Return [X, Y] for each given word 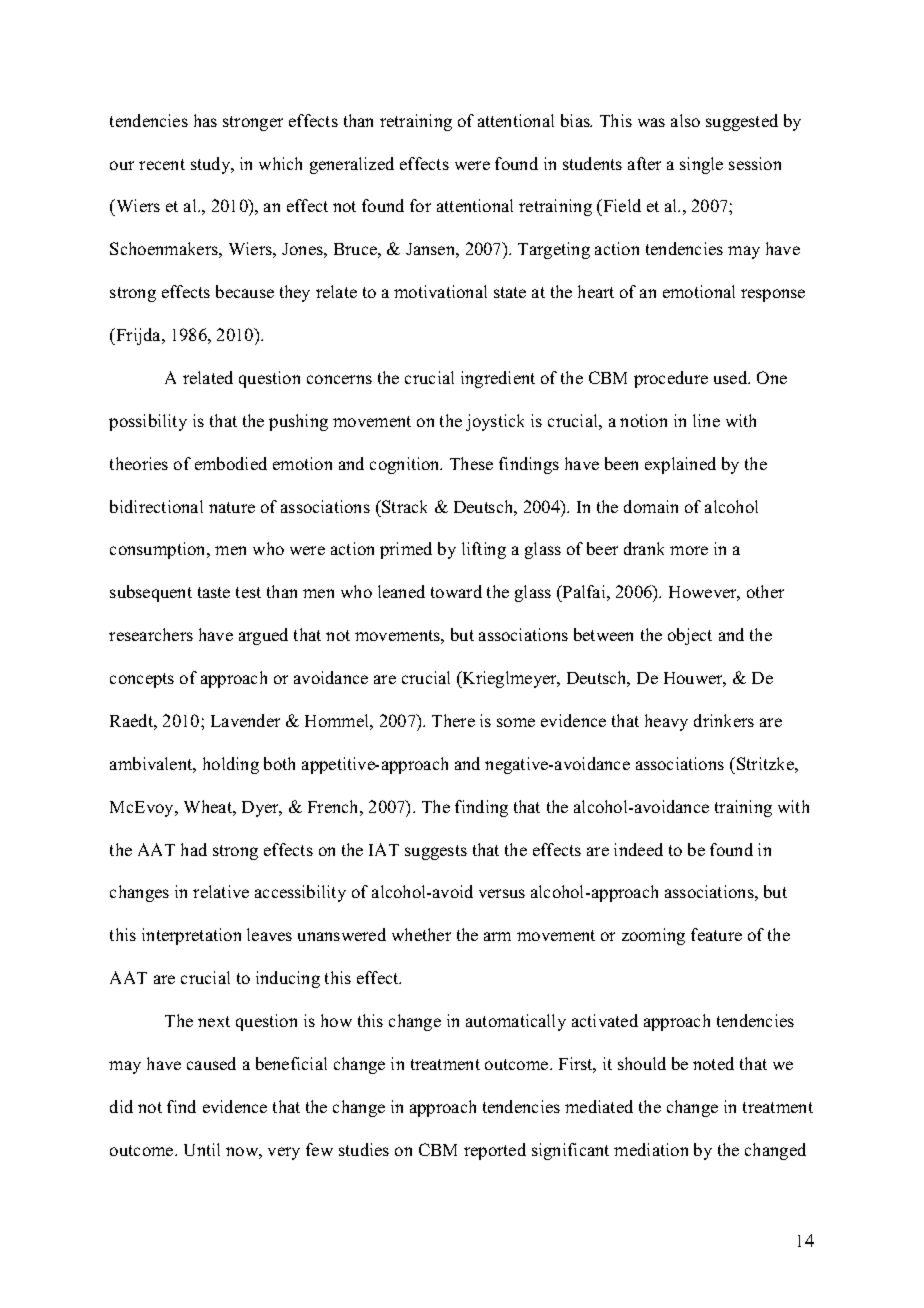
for [420, 205]
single [701, 165]
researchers [151, 634]
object [690, 636]
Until [202, 1149]
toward [456, 591]
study [212, 165]
